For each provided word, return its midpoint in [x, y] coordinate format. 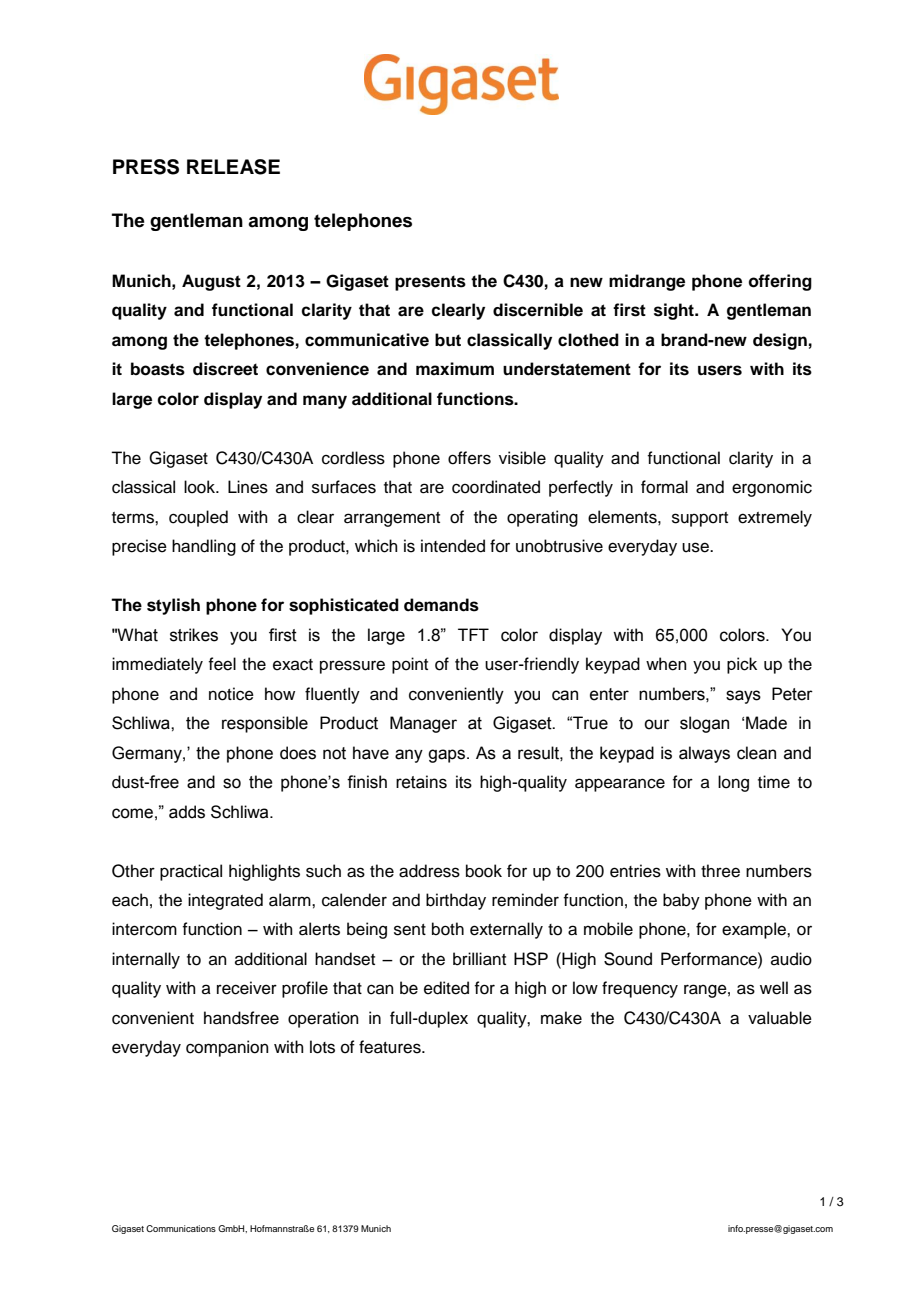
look [200, 487]
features [391, 1047]
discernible [538, 310]
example [755, 930]
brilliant [479, 959]
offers [469, 458]
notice [231, 694]
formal [664, 487]
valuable [780, 1018]
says [743, 697]
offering [780, 282]
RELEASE [233, 167]
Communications [181, 1228]
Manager [423, 724]
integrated [225, 901]
